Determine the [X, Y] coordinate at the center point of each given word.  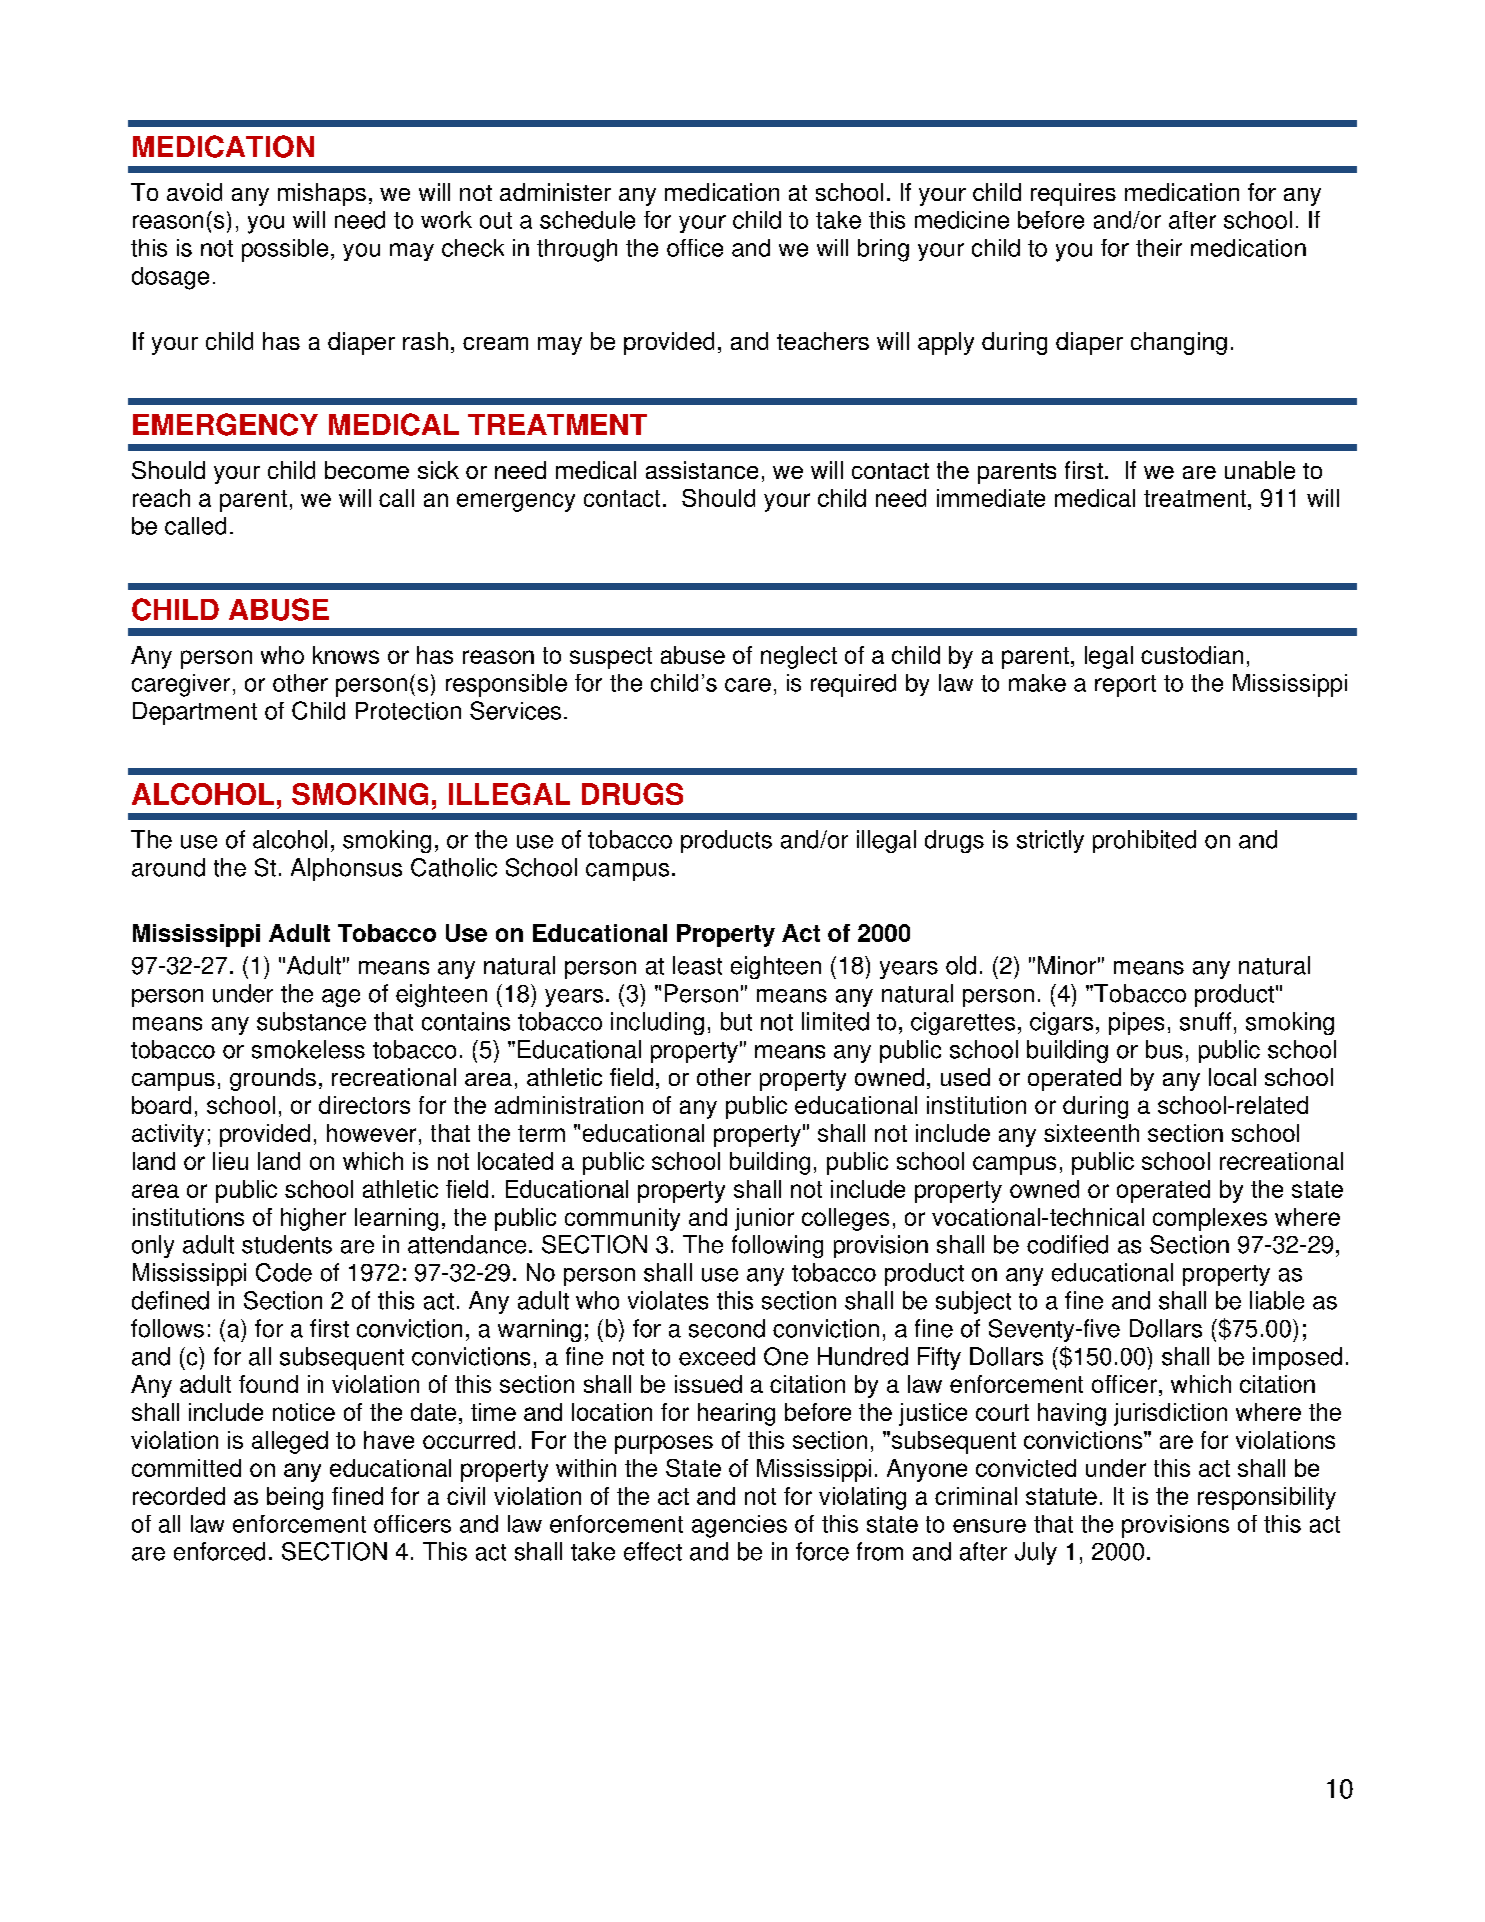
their [1159, 248]
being [295, 1498]
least [697, 965]
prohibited [1144, 841]
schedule [587, 220]
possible [285, 250]
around [168, 867]
